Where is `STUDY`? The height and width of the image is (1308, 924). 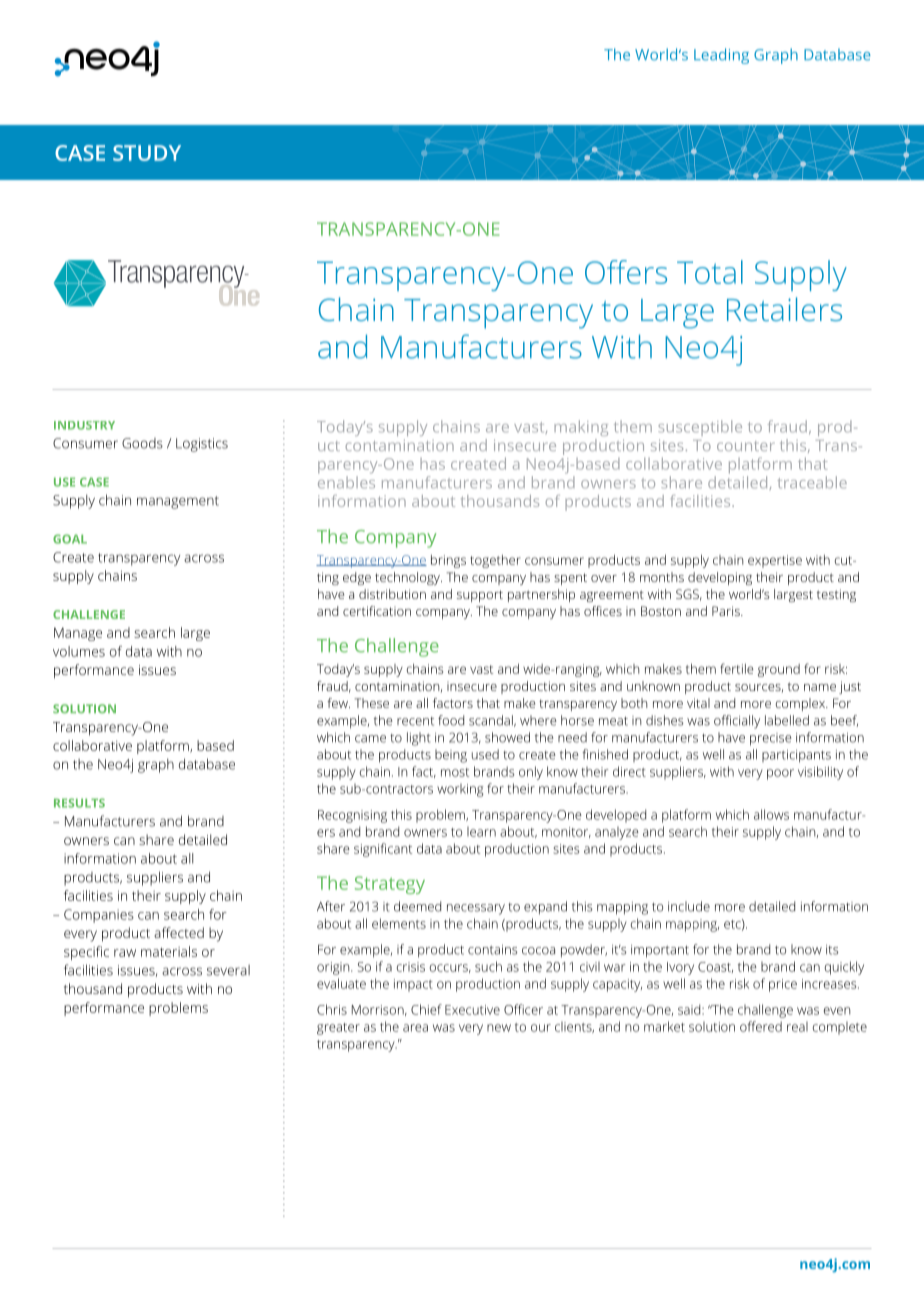
STUDY is located at coordinates (147, 153).
